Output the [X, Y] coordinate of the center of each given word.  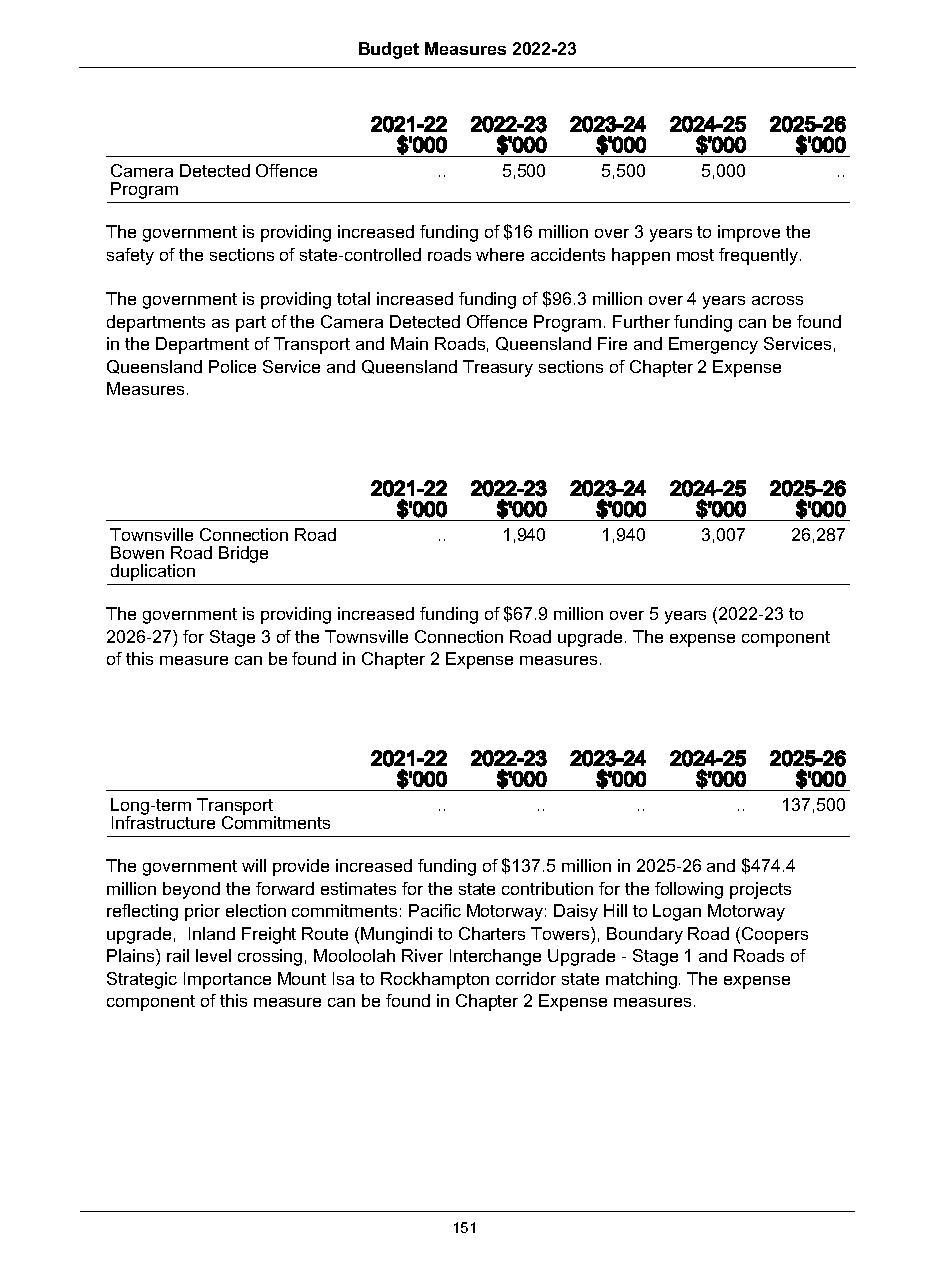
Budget [389, 50]
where [500, 254]
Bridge [243, 554]
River [422, 955]
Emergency [713, 345]
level [213, 955]
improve [749, 233]
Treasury [498, 368]
